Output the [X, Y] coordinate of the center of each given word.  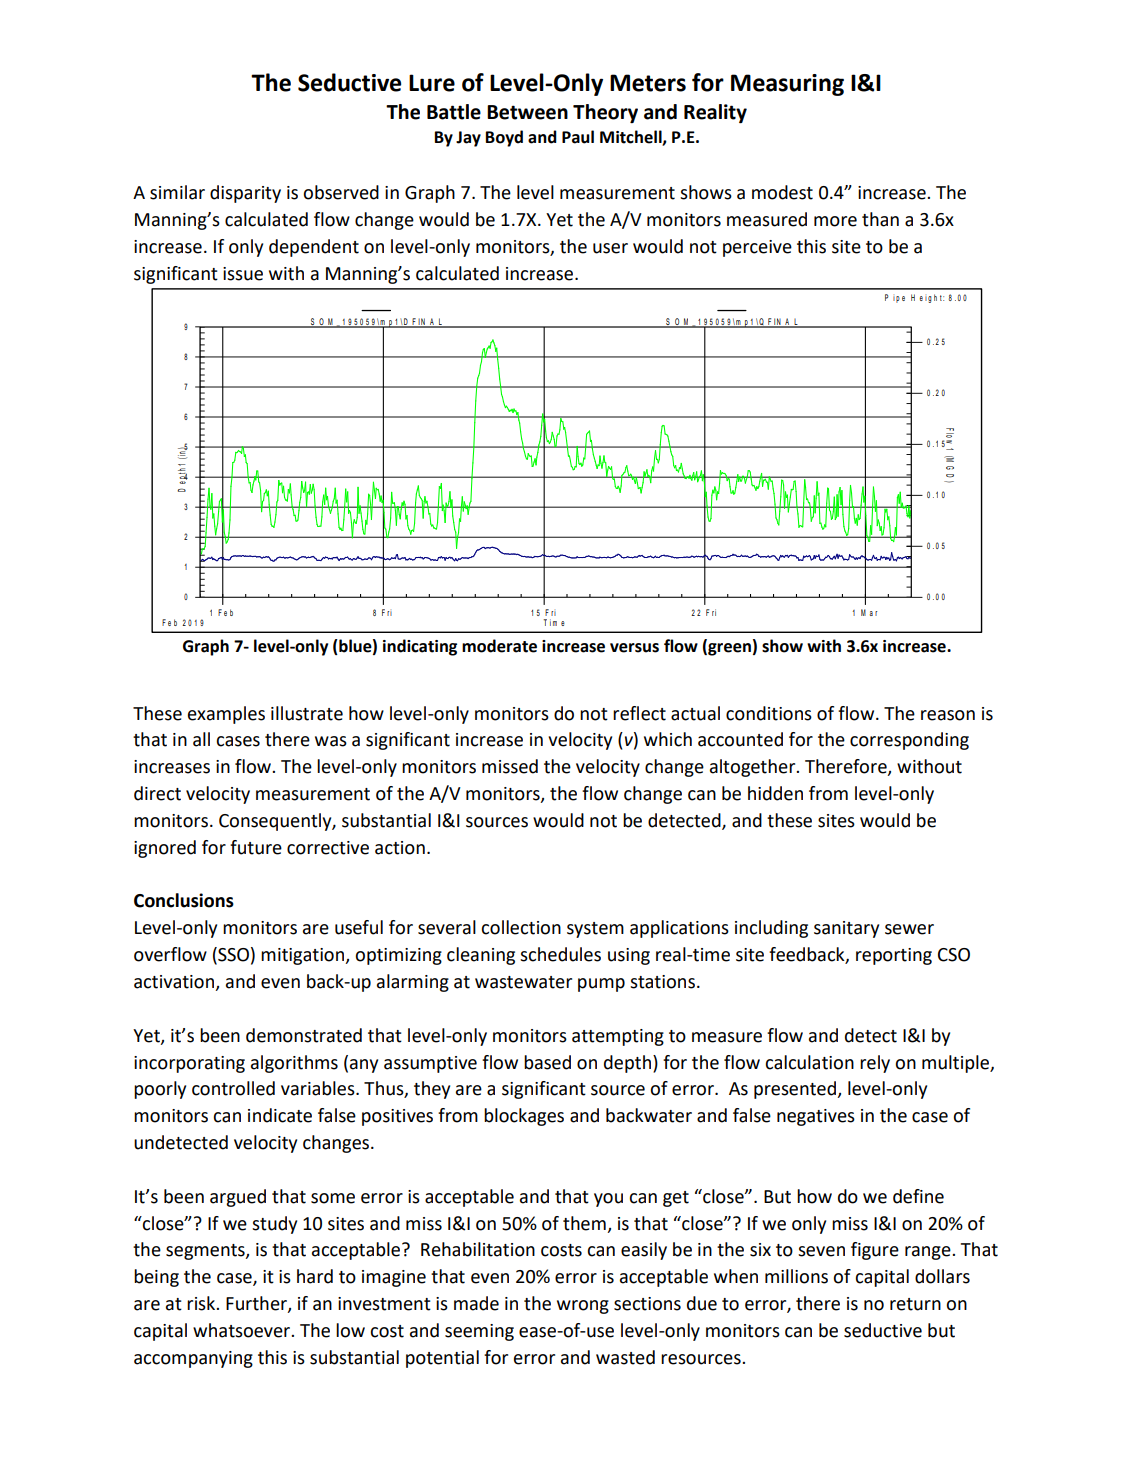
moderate [499, 646]
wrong [583, 1307]
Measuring [787, 85]
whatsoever [243, 1330]
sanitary [846, 929]
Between [527, 112]
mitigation [304, 956]
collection [521, 927]
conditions [769, 713]
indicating [420, 647]
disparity [245, 194]
